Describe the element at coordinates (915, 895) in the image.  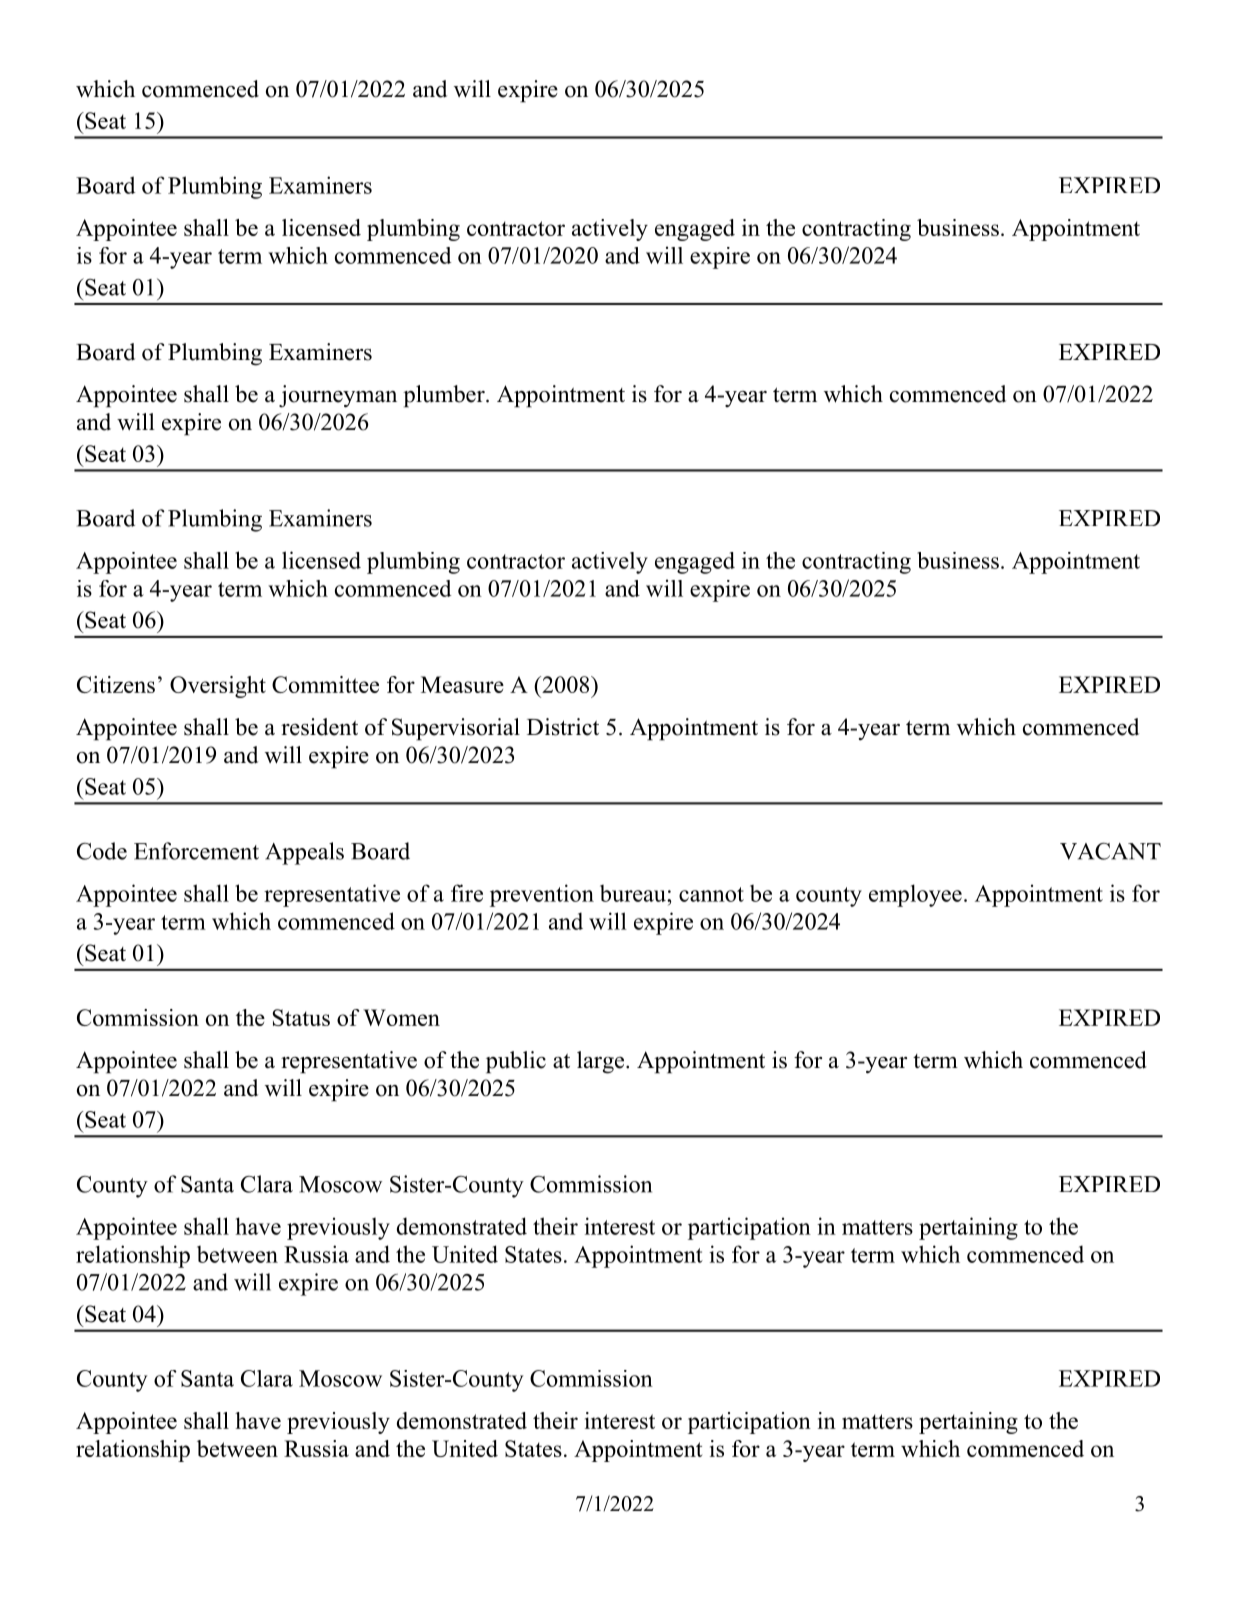
I see `employee` at that location.
